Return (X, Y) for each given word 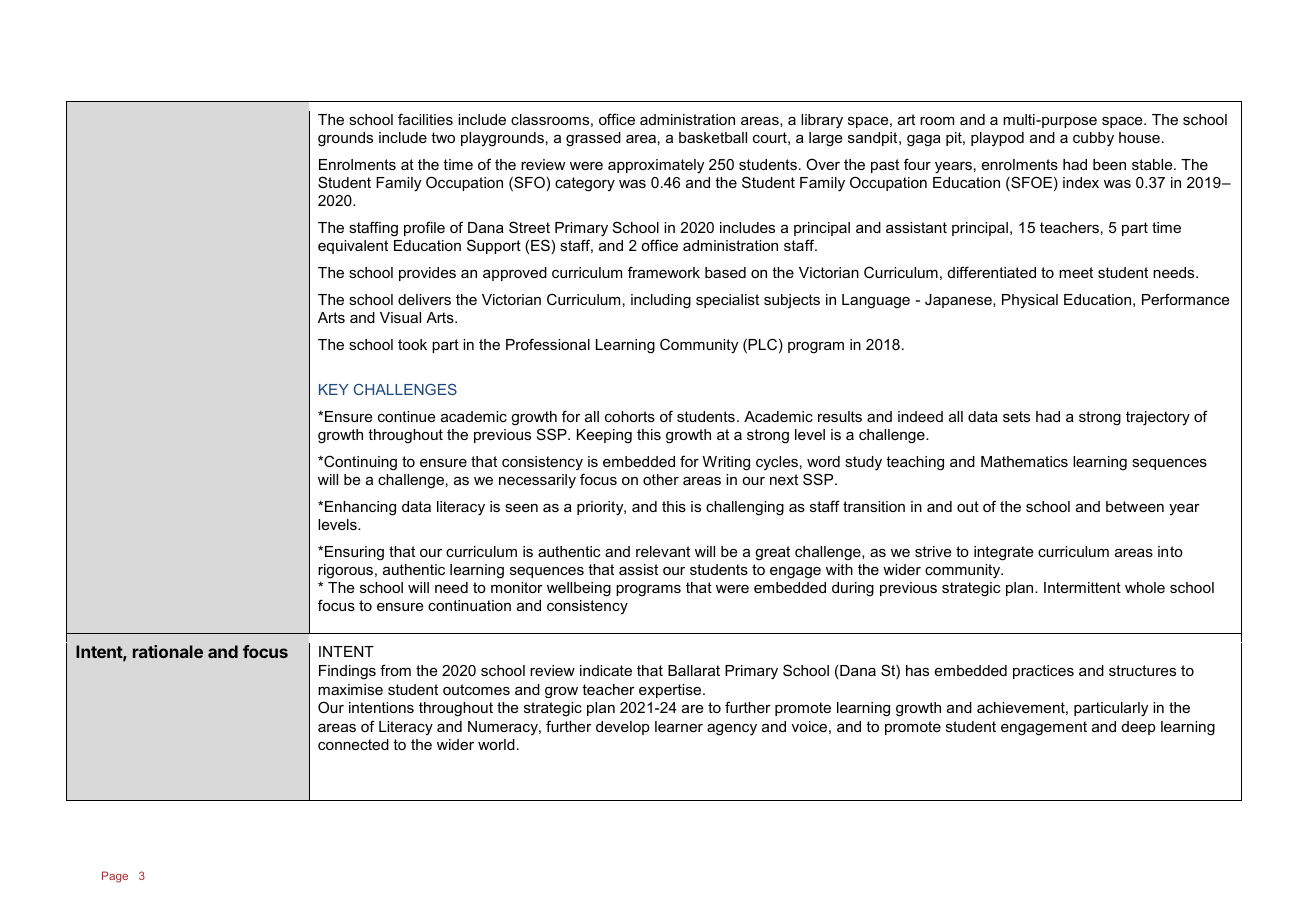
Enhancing (360, 508)
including (661, 301)
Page (115, 877)
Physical (1030, 301)
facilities (425, 119)
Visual (400, 317)
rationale (168, 651)
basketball (713, 137)
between (1135, 506)
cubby (1093, 139)
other (661, 479)
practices (1043, 672)
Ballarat (694, 670)
